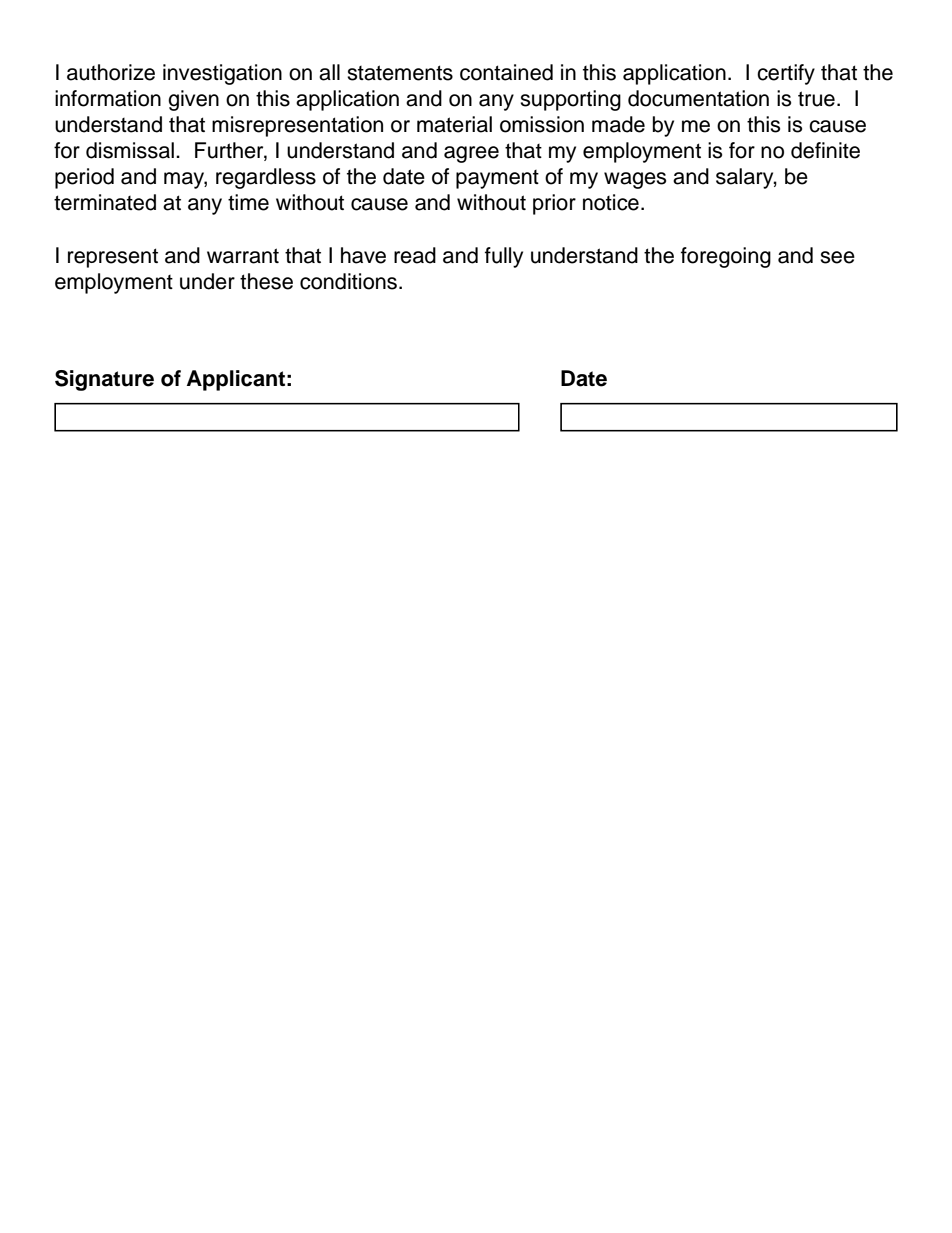  What do you see at coordinates (726, 257) in the document?
I see `foregoing` at bounding box center [726, 257].
